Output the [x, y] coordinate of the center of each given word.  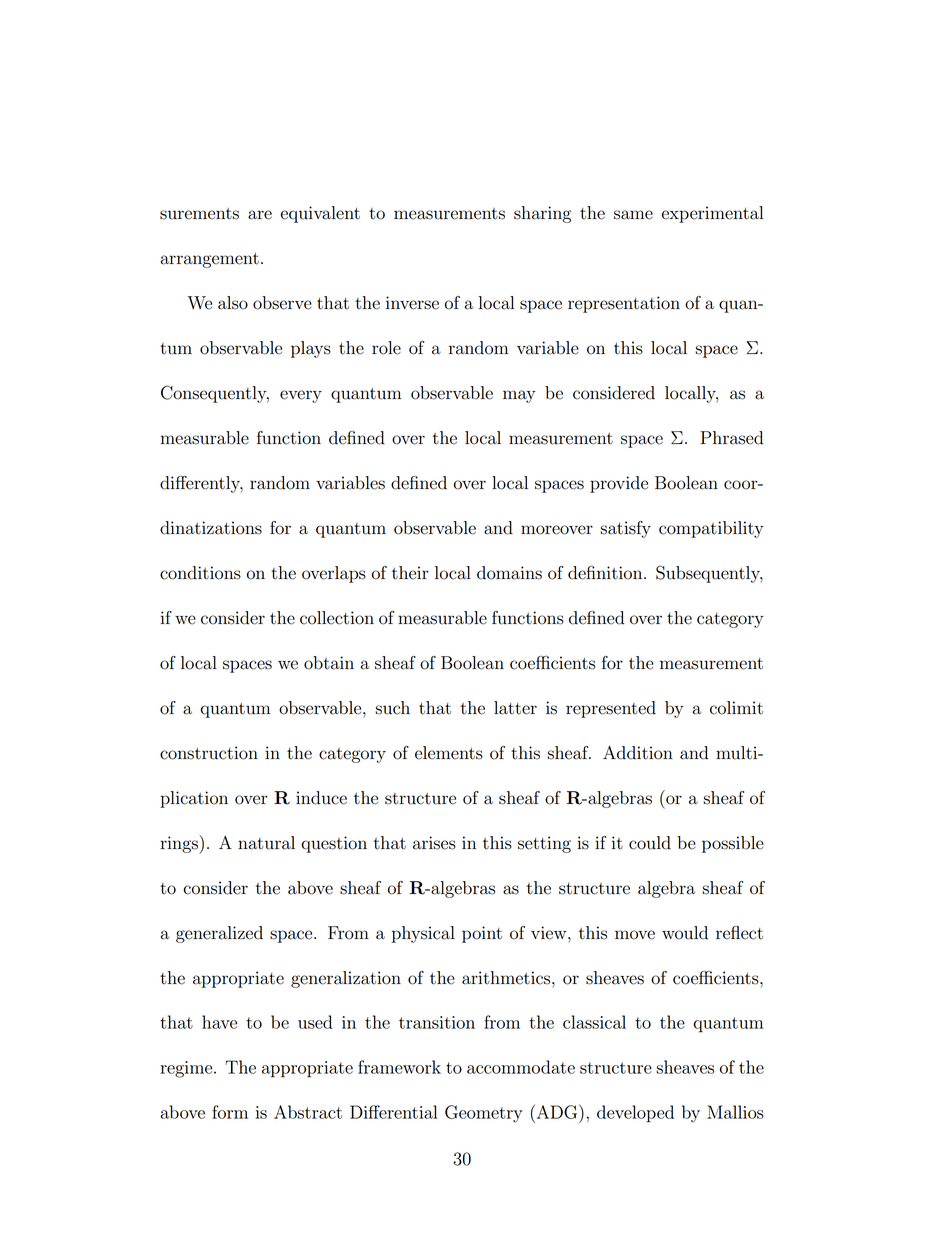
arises [434, 843]
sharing [542, 214]
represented [611, 709]
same [633, 215]
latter [515, 708]
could [650, 843]
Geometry [484, 1114]
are [260, 215]
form [230, 1112]
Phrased [731, 438]
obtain [329, 663]
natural [266, 843]
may [519, 396]
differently [201, 484]
